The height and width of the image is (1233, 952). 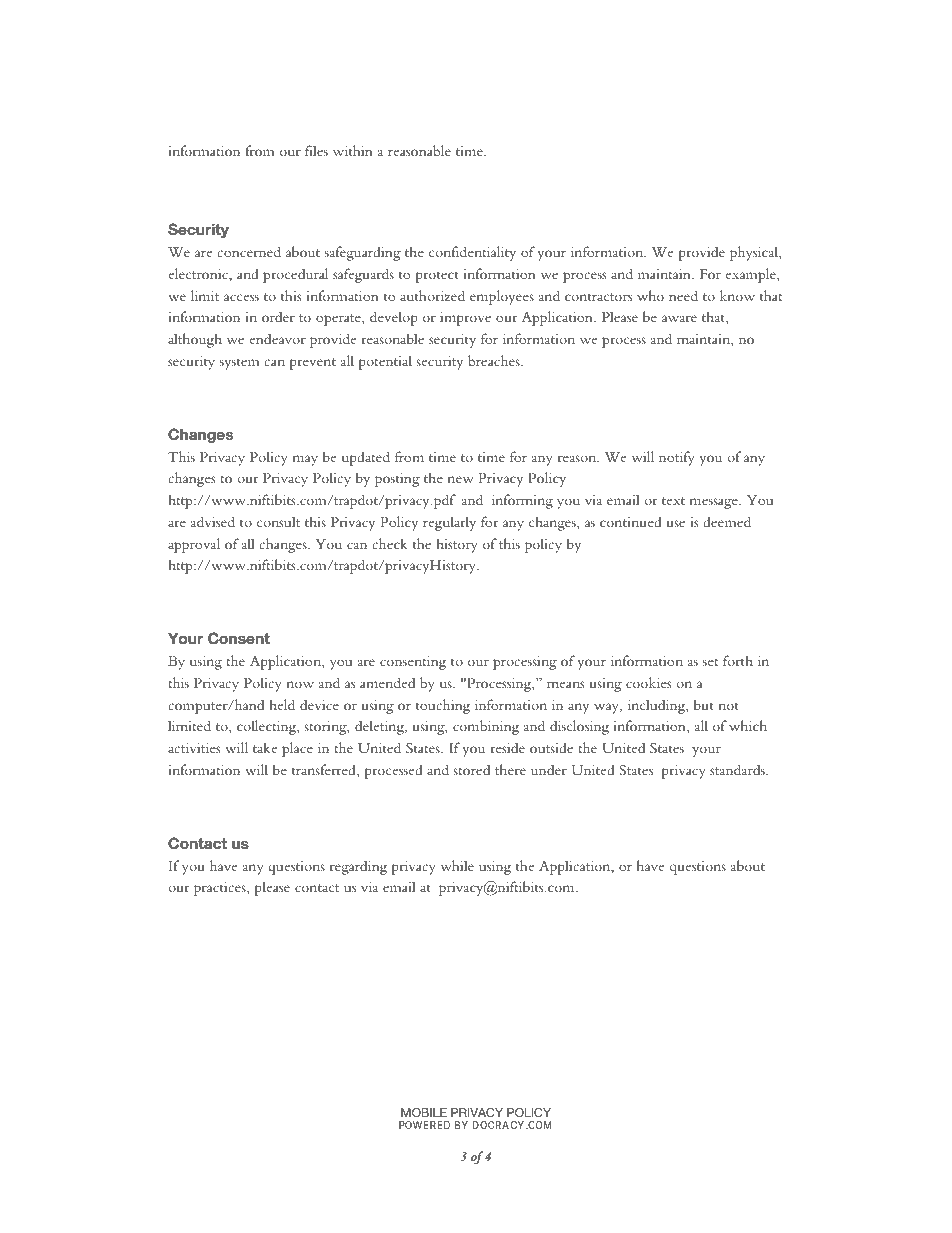 What do you see at coordinates (316, 150) in the image?
I see `files` at bounding box center [316, 150].
